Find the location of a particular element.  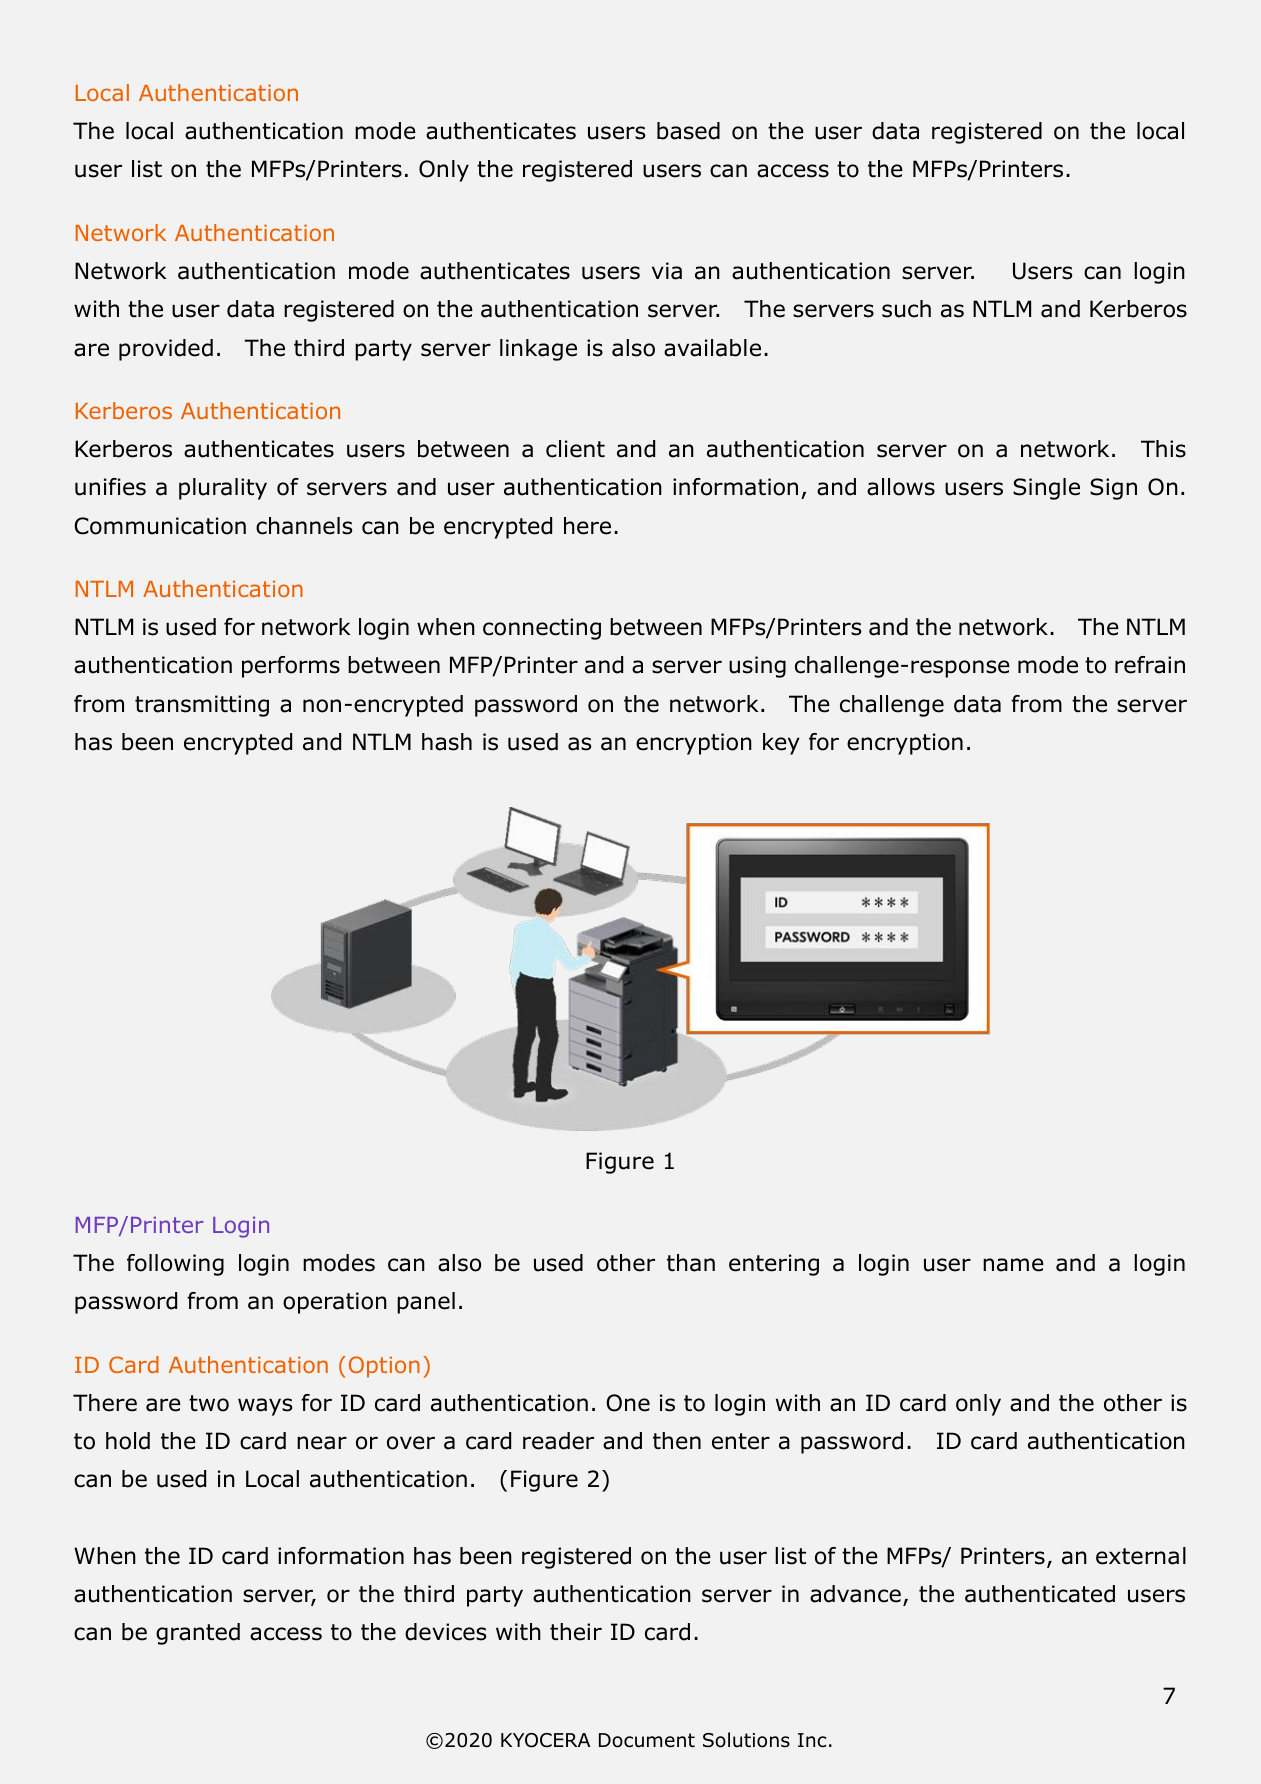

Document is located at coordinates (647, 1740).
